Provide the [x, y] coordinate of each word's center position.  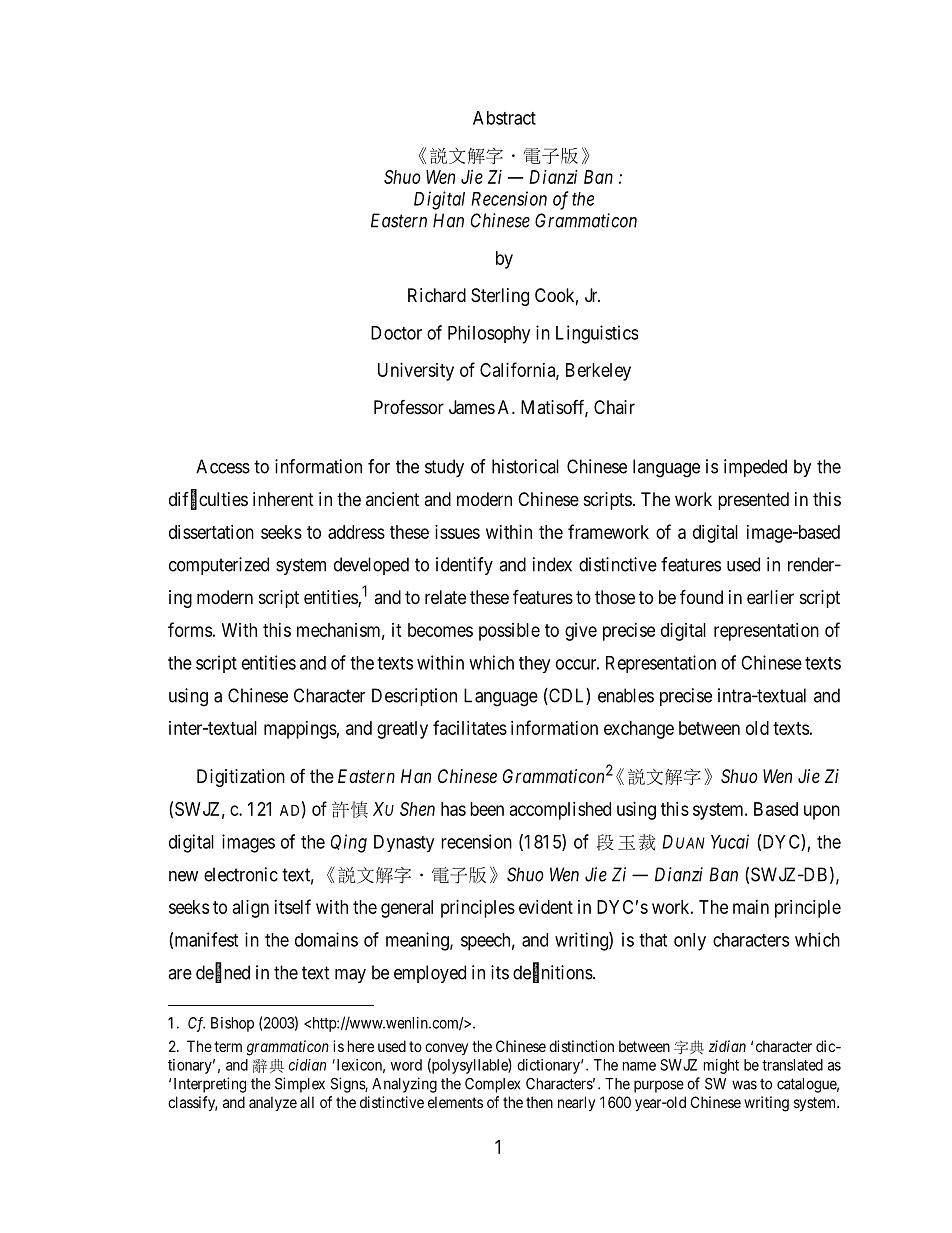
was [744, 1085]
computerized [219, 566]
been [487, 809]
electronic [241, 874]
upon [822, 812]
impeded [755, 468]
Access [223, 466]
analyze [273, 1103]
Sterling [500, 297]
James [472, 407]
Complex [492, 1085]
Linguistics [597, 334]
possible [509, 632]
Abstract [504, 118]
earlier [770, 597]
